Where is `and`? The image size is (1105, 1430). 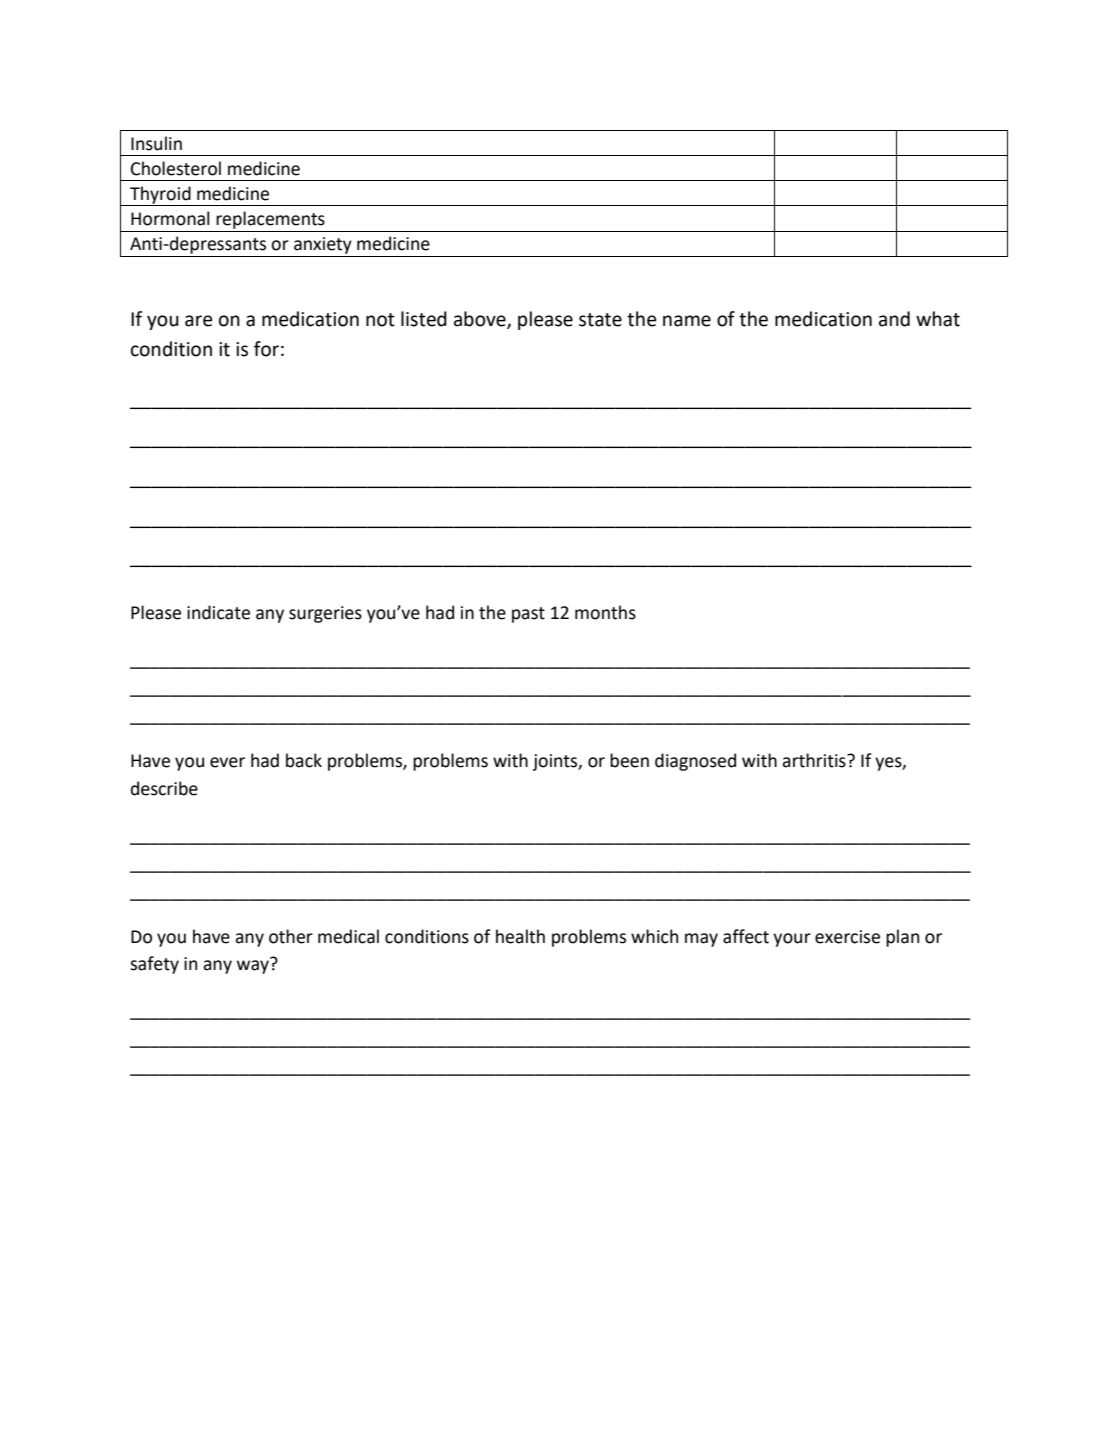 and is located at coordinates (894, 319).
